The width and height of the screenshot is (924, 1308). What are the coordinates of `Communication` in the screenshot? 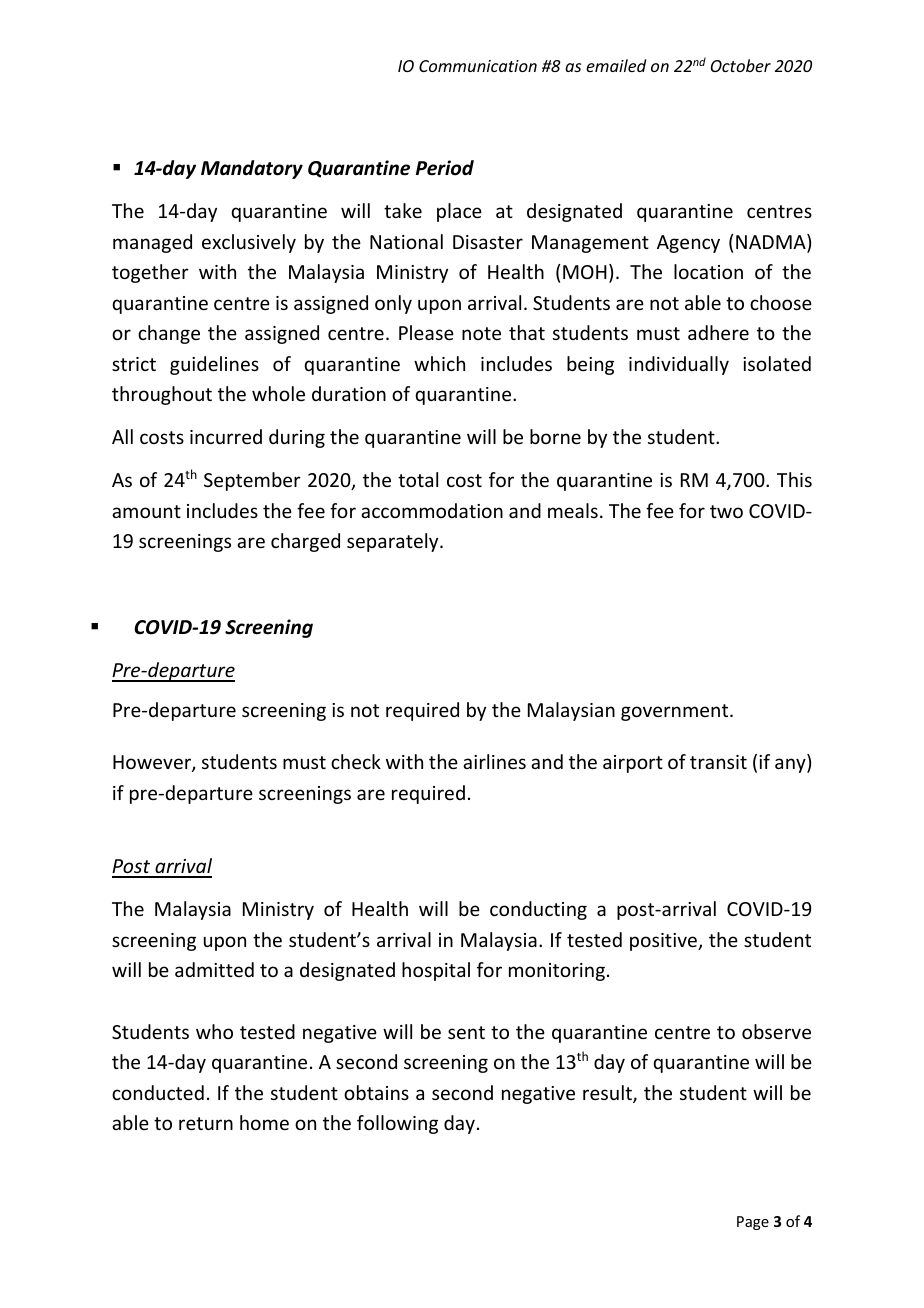 It's located at (478, 66).
